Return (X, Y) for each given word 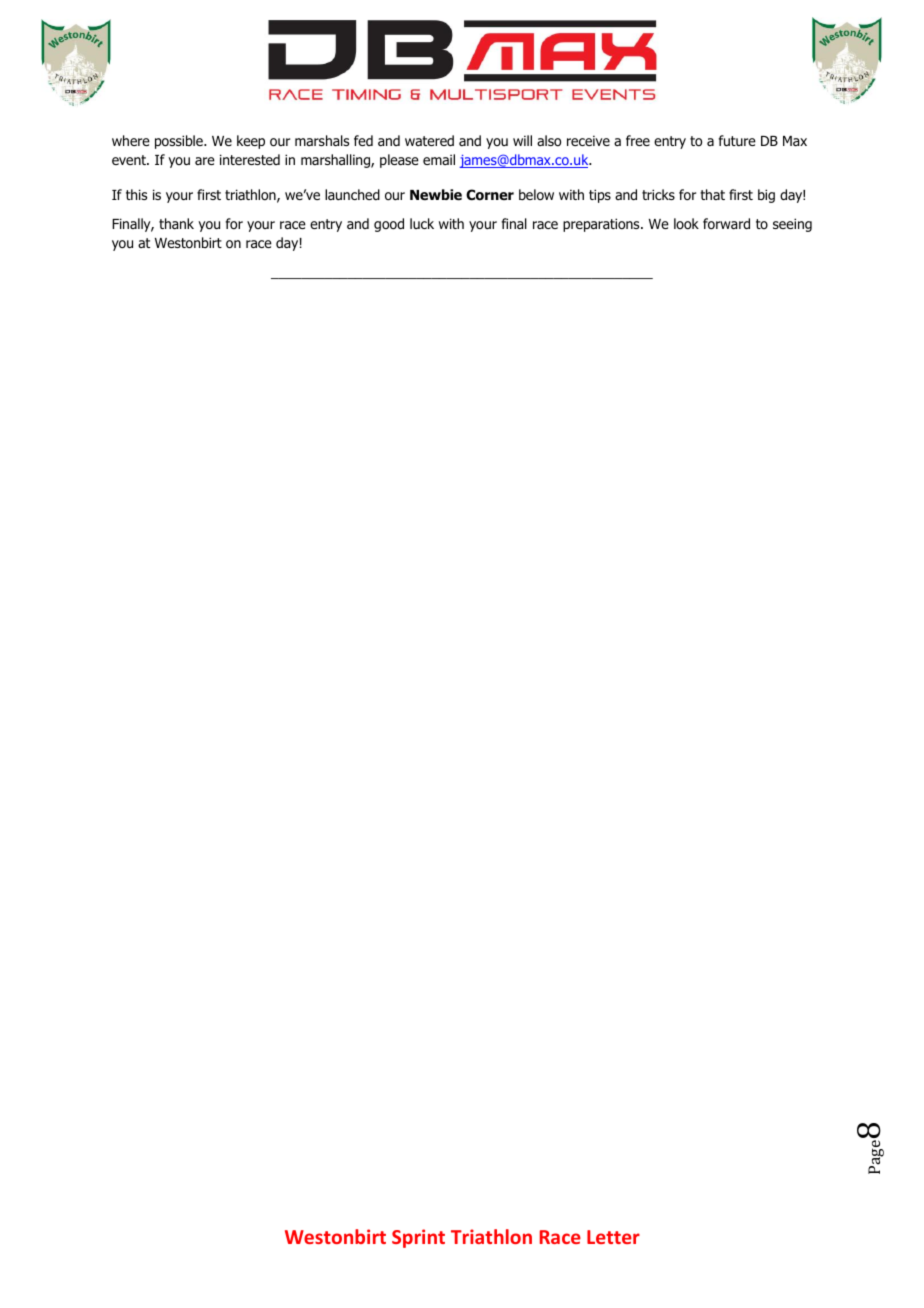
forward (726, 224)
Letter (613, 1237)
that (712, 194)
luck (422, 223)
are (205, 161)
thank (176, 223)
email (439, 159)
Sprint (418, 1238)
